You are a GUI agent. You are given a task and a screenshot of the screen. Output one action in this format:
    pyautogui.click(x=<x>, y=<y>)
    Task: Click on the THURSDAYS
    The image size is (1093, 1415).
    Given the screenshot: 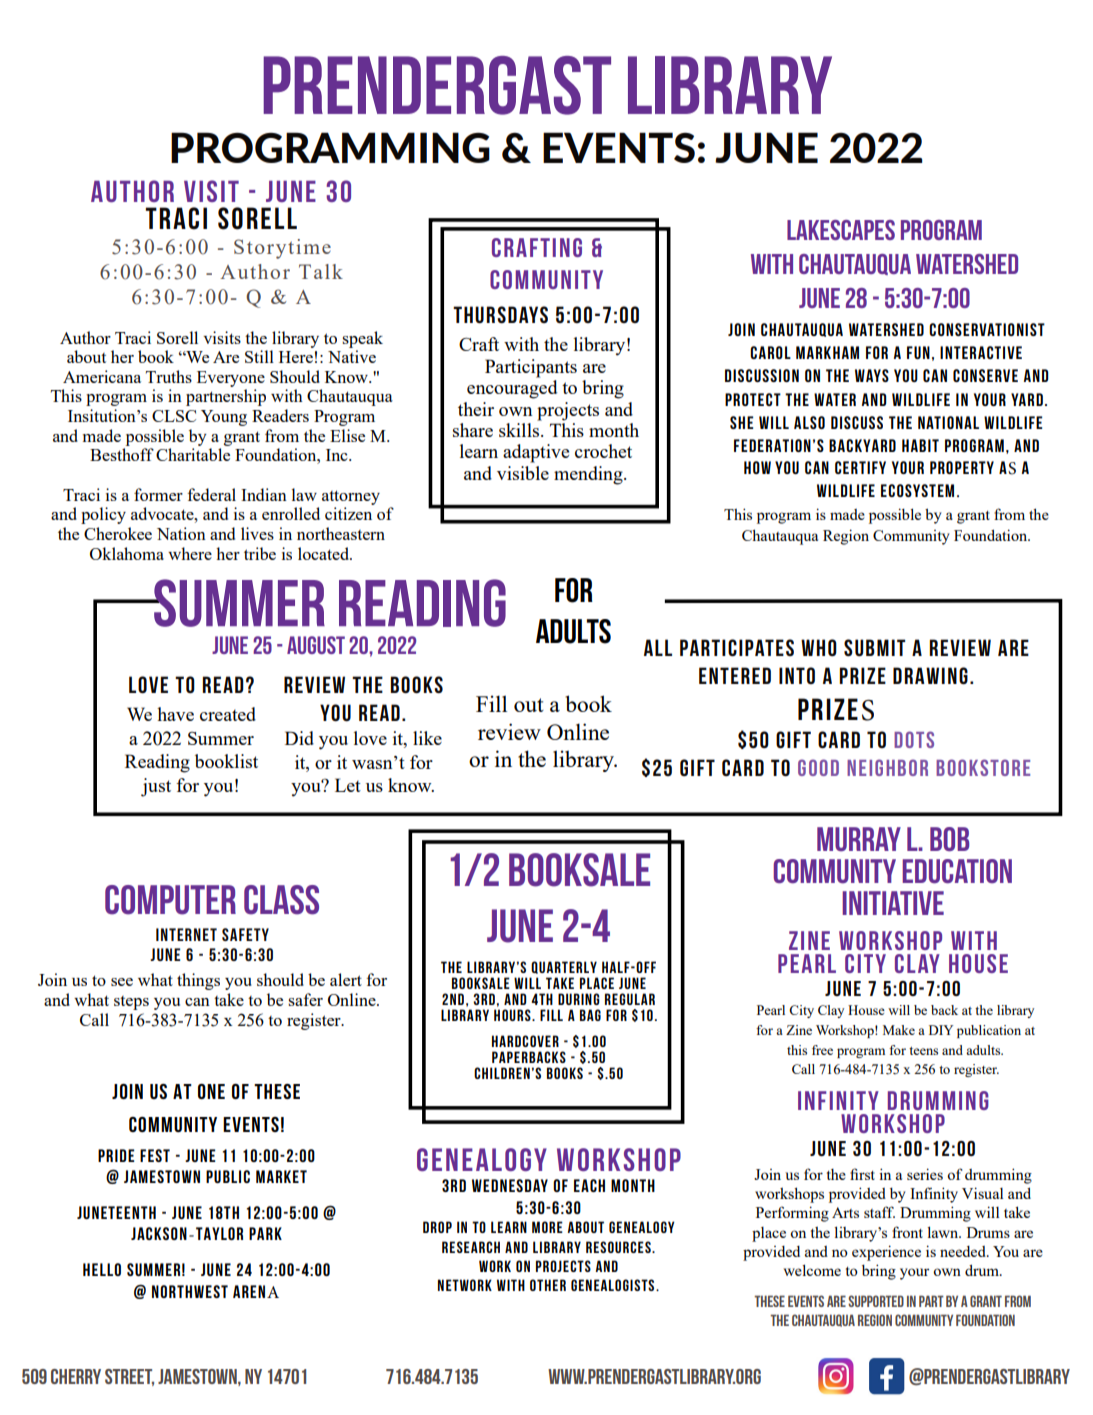 What is the action you would take?
    pyautogui.click(x=500, y=315)
